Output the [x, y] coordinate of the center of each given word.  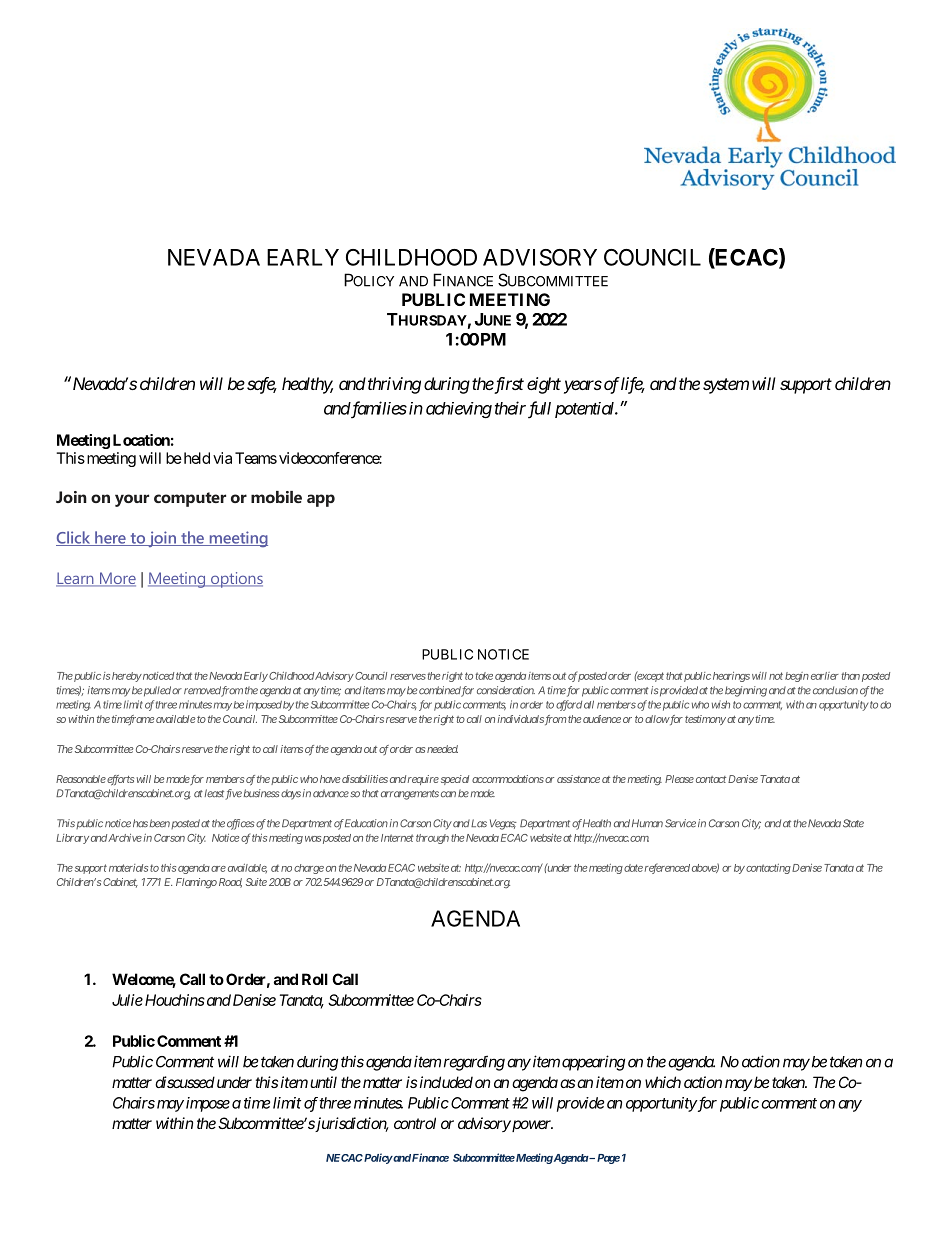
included [446, 1082]
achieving [459, 410]
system [726, 386]
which [663, 1082]
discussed [185, 1082]
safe [261, 385]
